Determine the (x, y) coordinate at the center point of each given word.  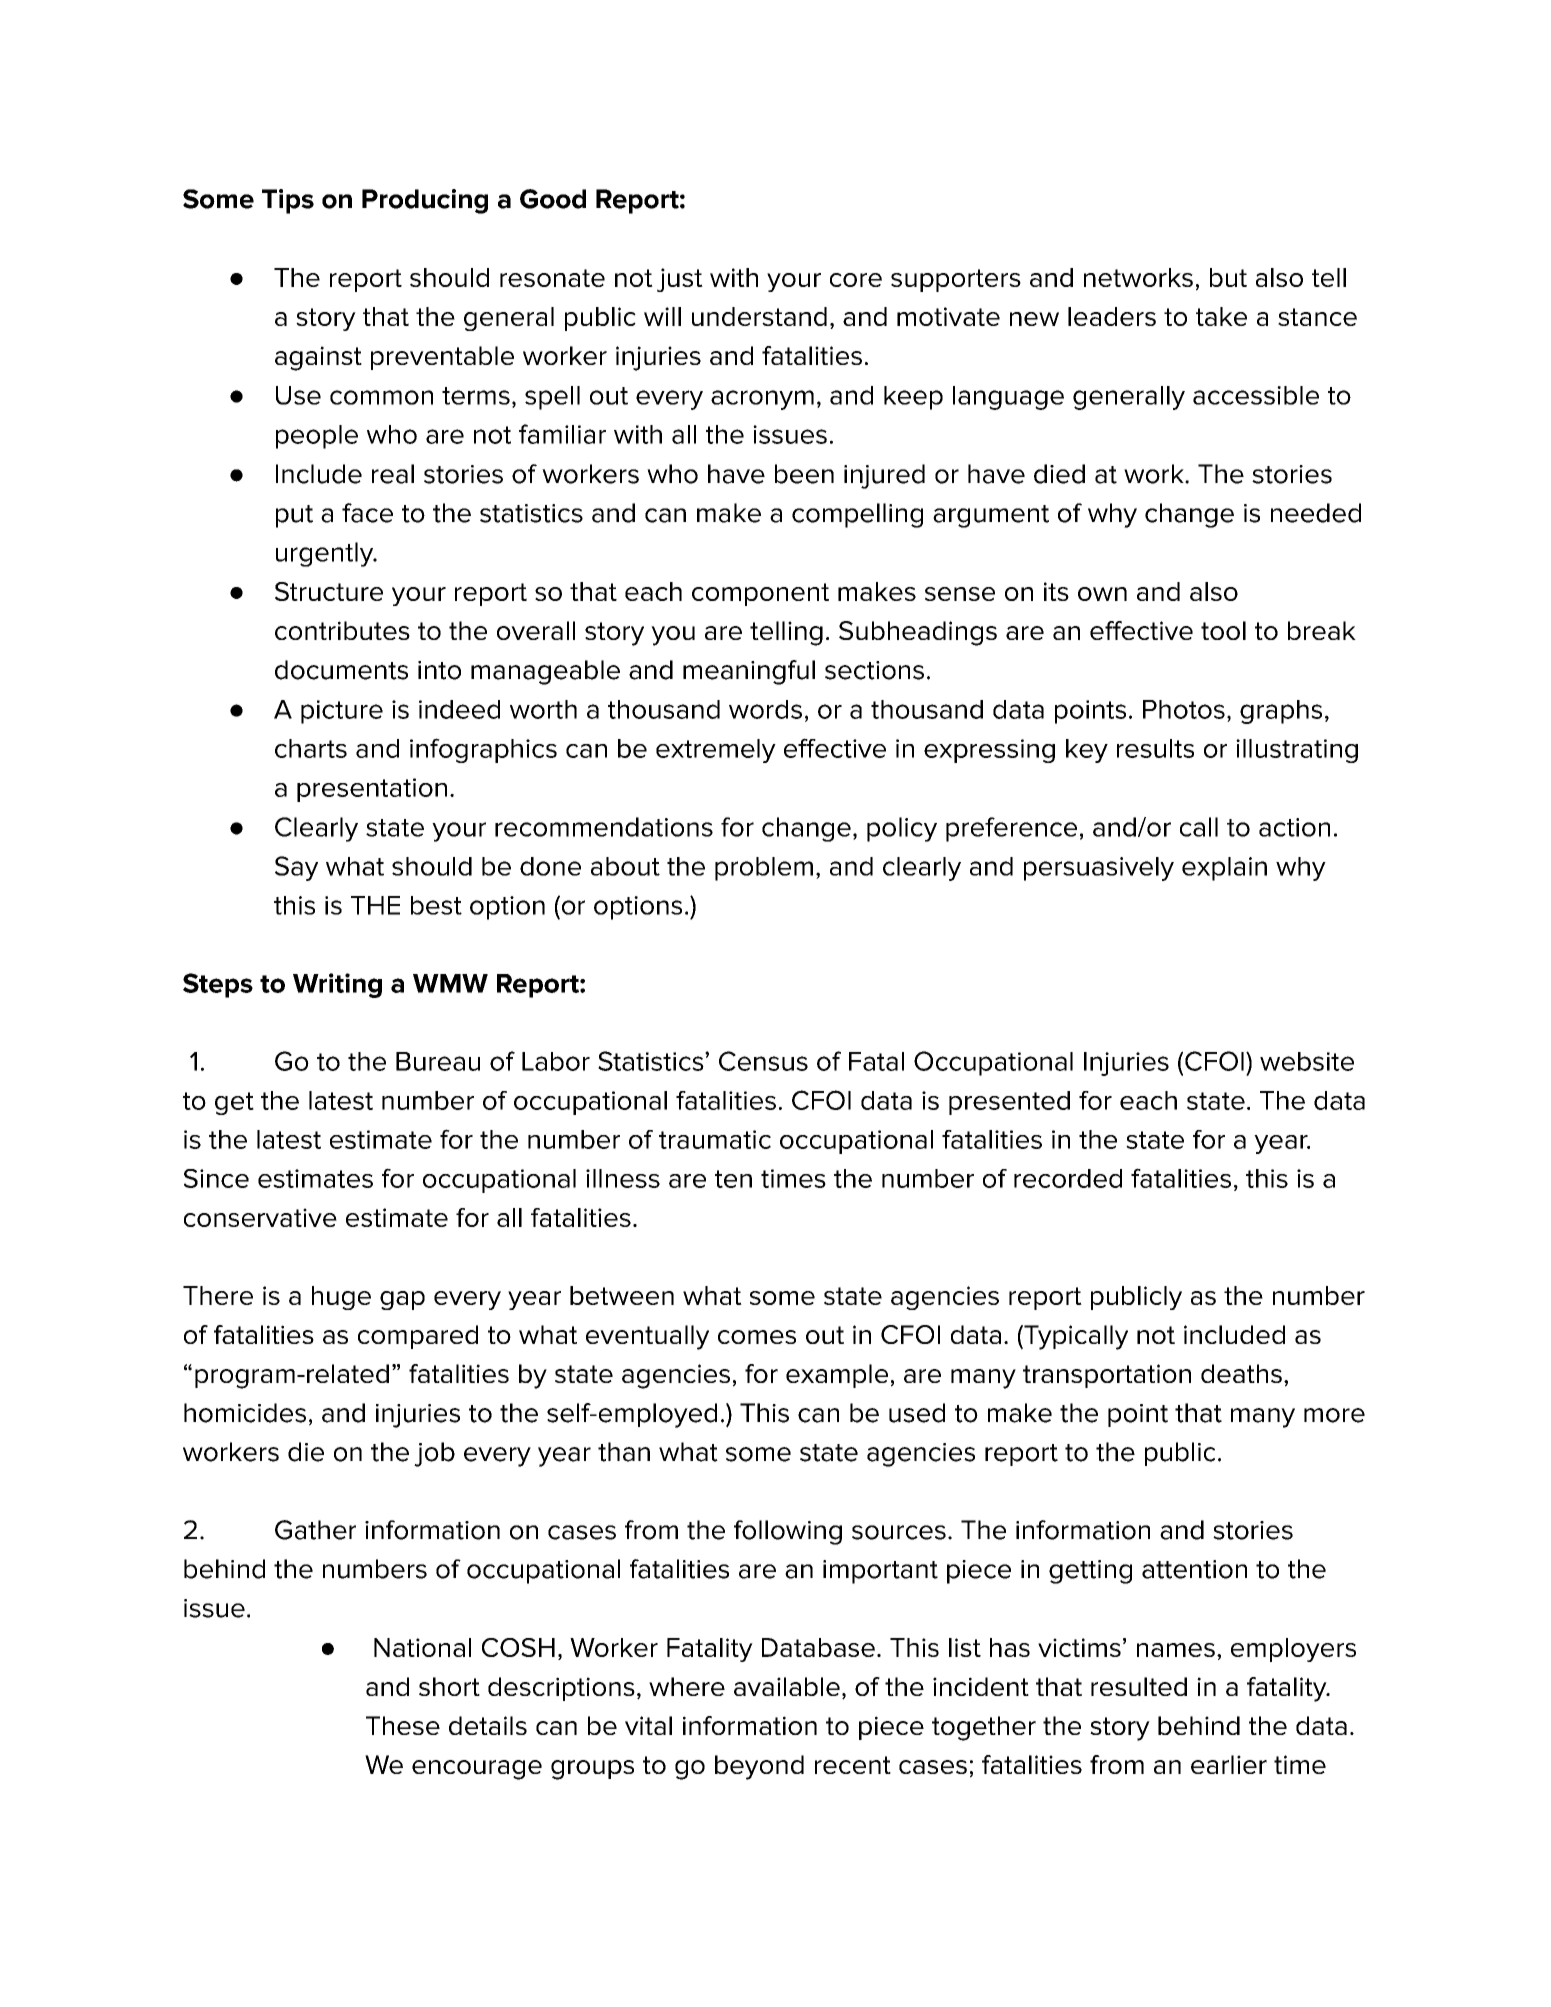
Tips (288, 201)
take (1221, 316)
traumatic (715, 1139)
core (856, 280)
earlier (1229, 1764)
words (765, 709)
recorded (1068, 1178)
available (787, 1686)
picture (342, 712)
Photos (1184, 709)
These (403, 1725)
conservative (260, 1217)
